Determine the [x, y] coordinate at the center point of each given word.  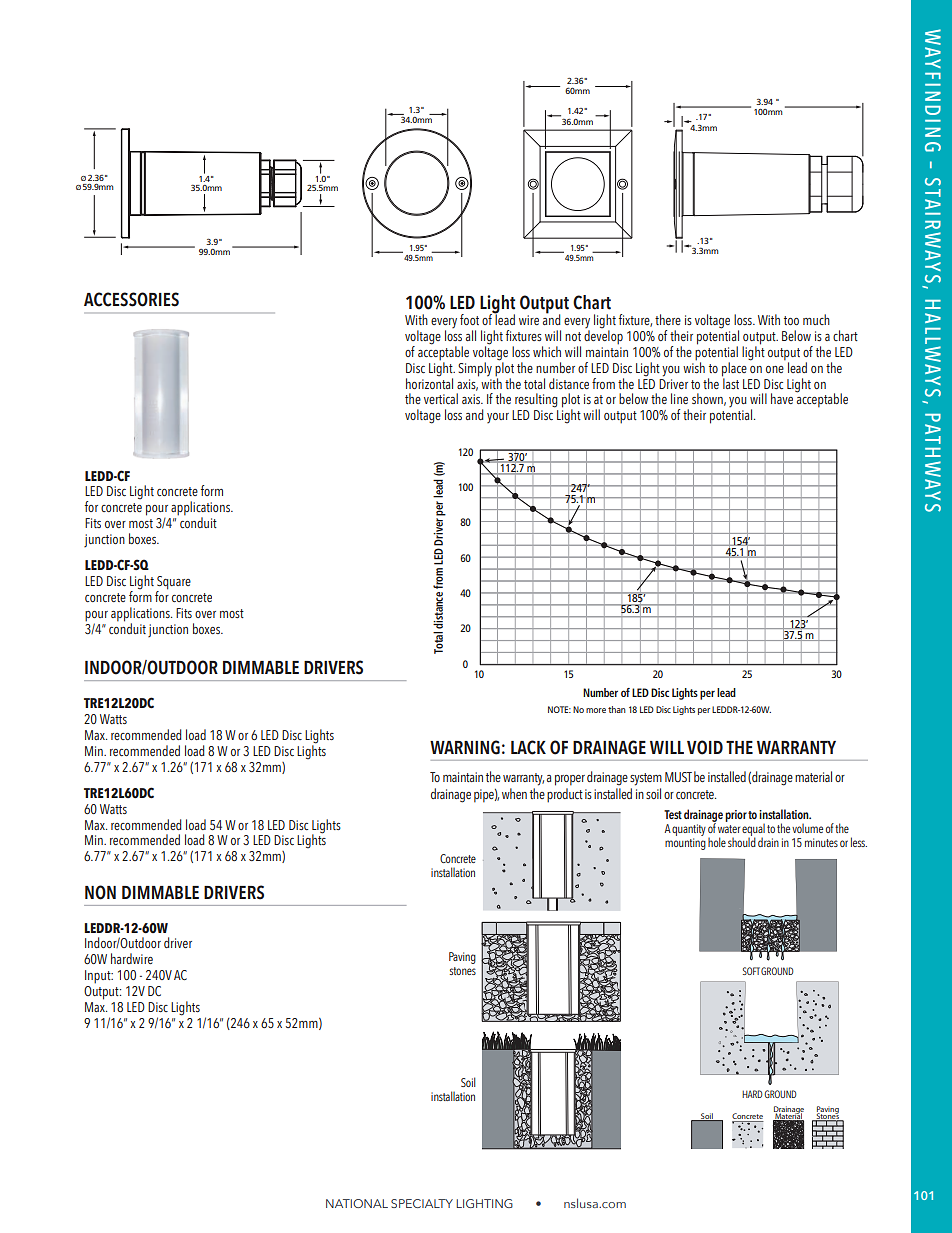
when [514, 793]
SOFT [751, 971]
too [791, 320]
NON [100, 892]
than [617, 709]
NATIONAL [357, 1203]
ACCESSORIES [131, 299]
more [596, 710]
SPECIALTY [422, 1203]
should [742, 841]
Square [173, 584]
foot [469, 319]
